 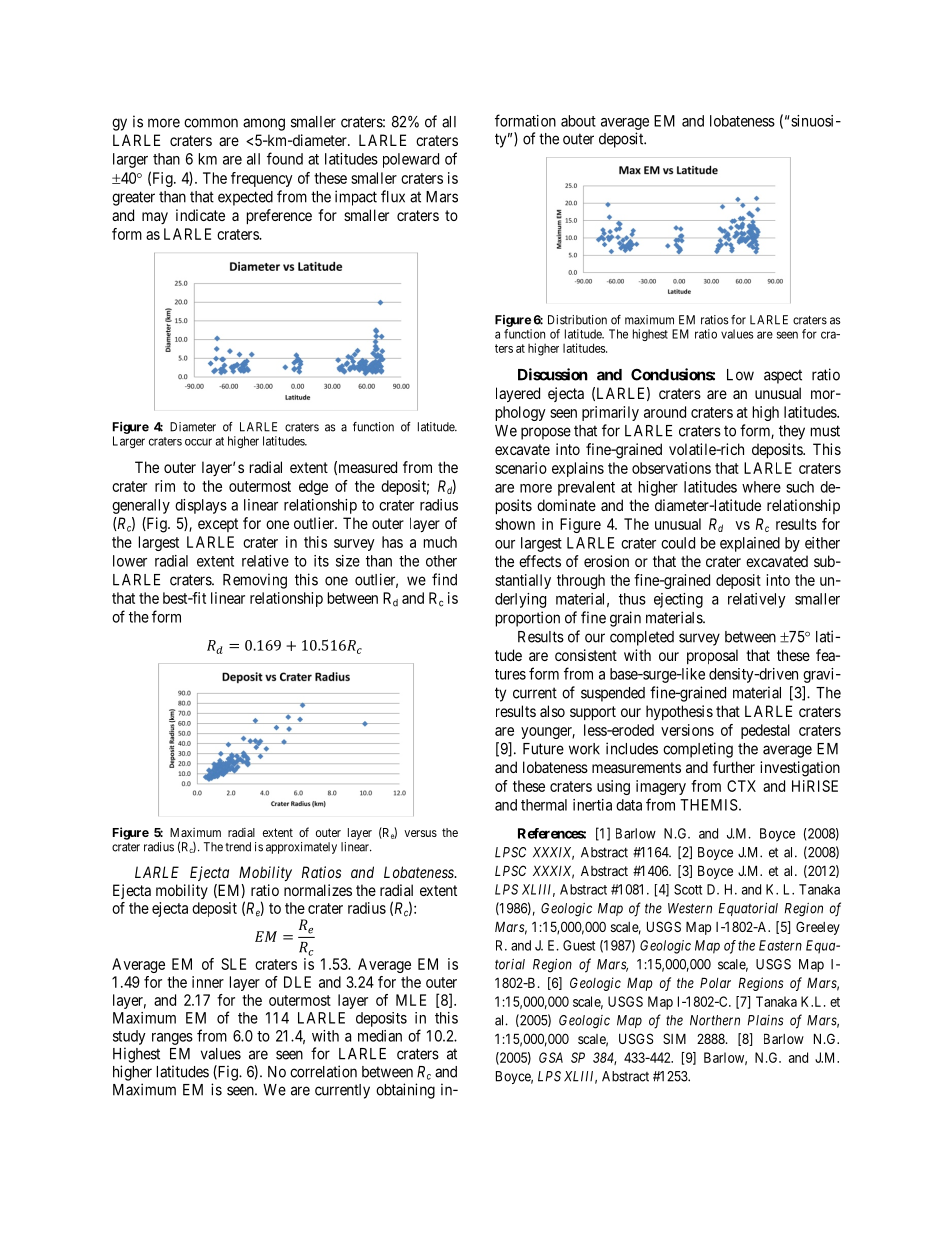 I want to click on ejecting, so click(x=678, y=600).
